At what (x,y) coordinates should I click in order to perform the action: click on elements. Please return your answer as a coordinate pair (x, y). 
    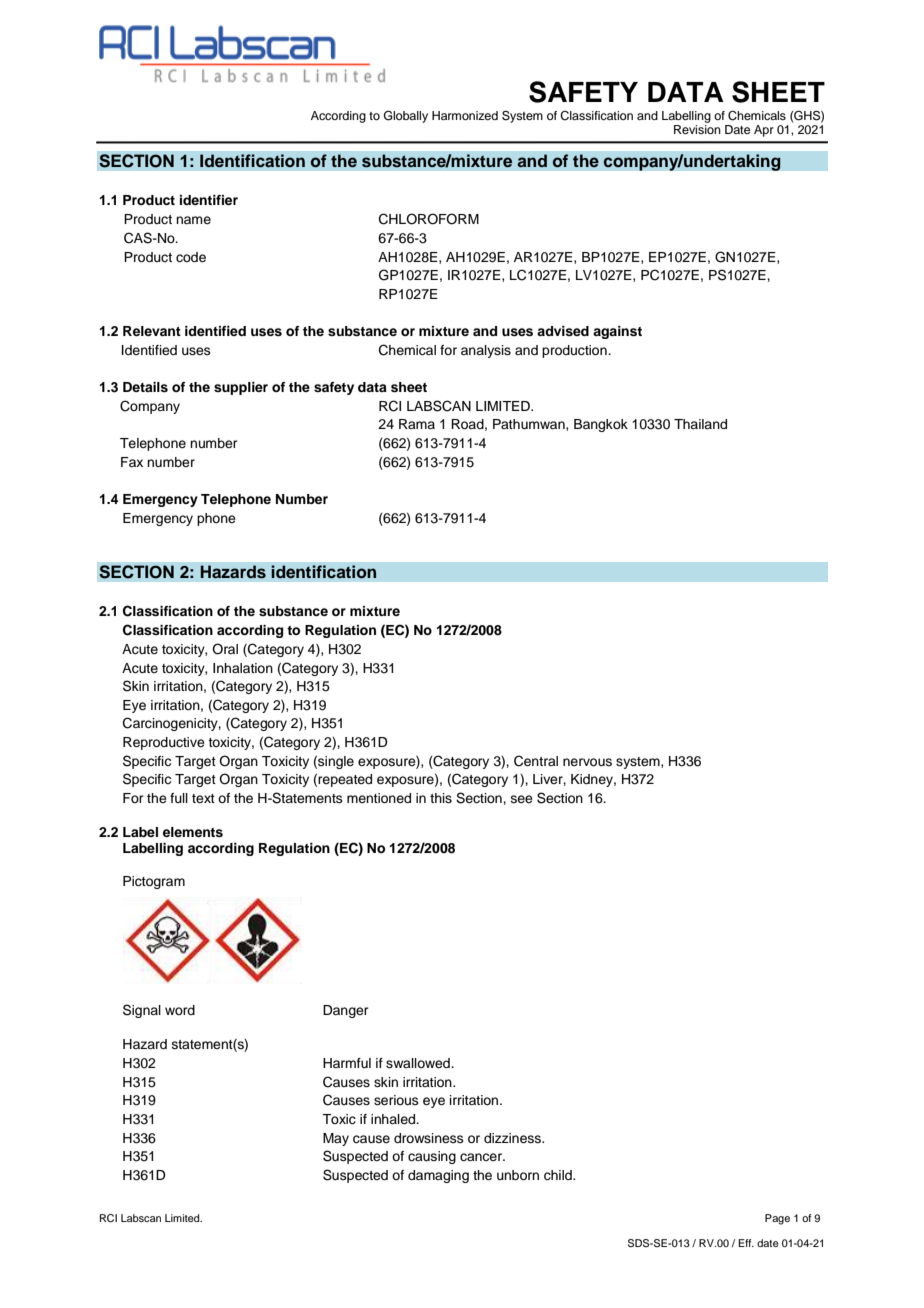
    Looking at the image, I should click on (193, 832).
